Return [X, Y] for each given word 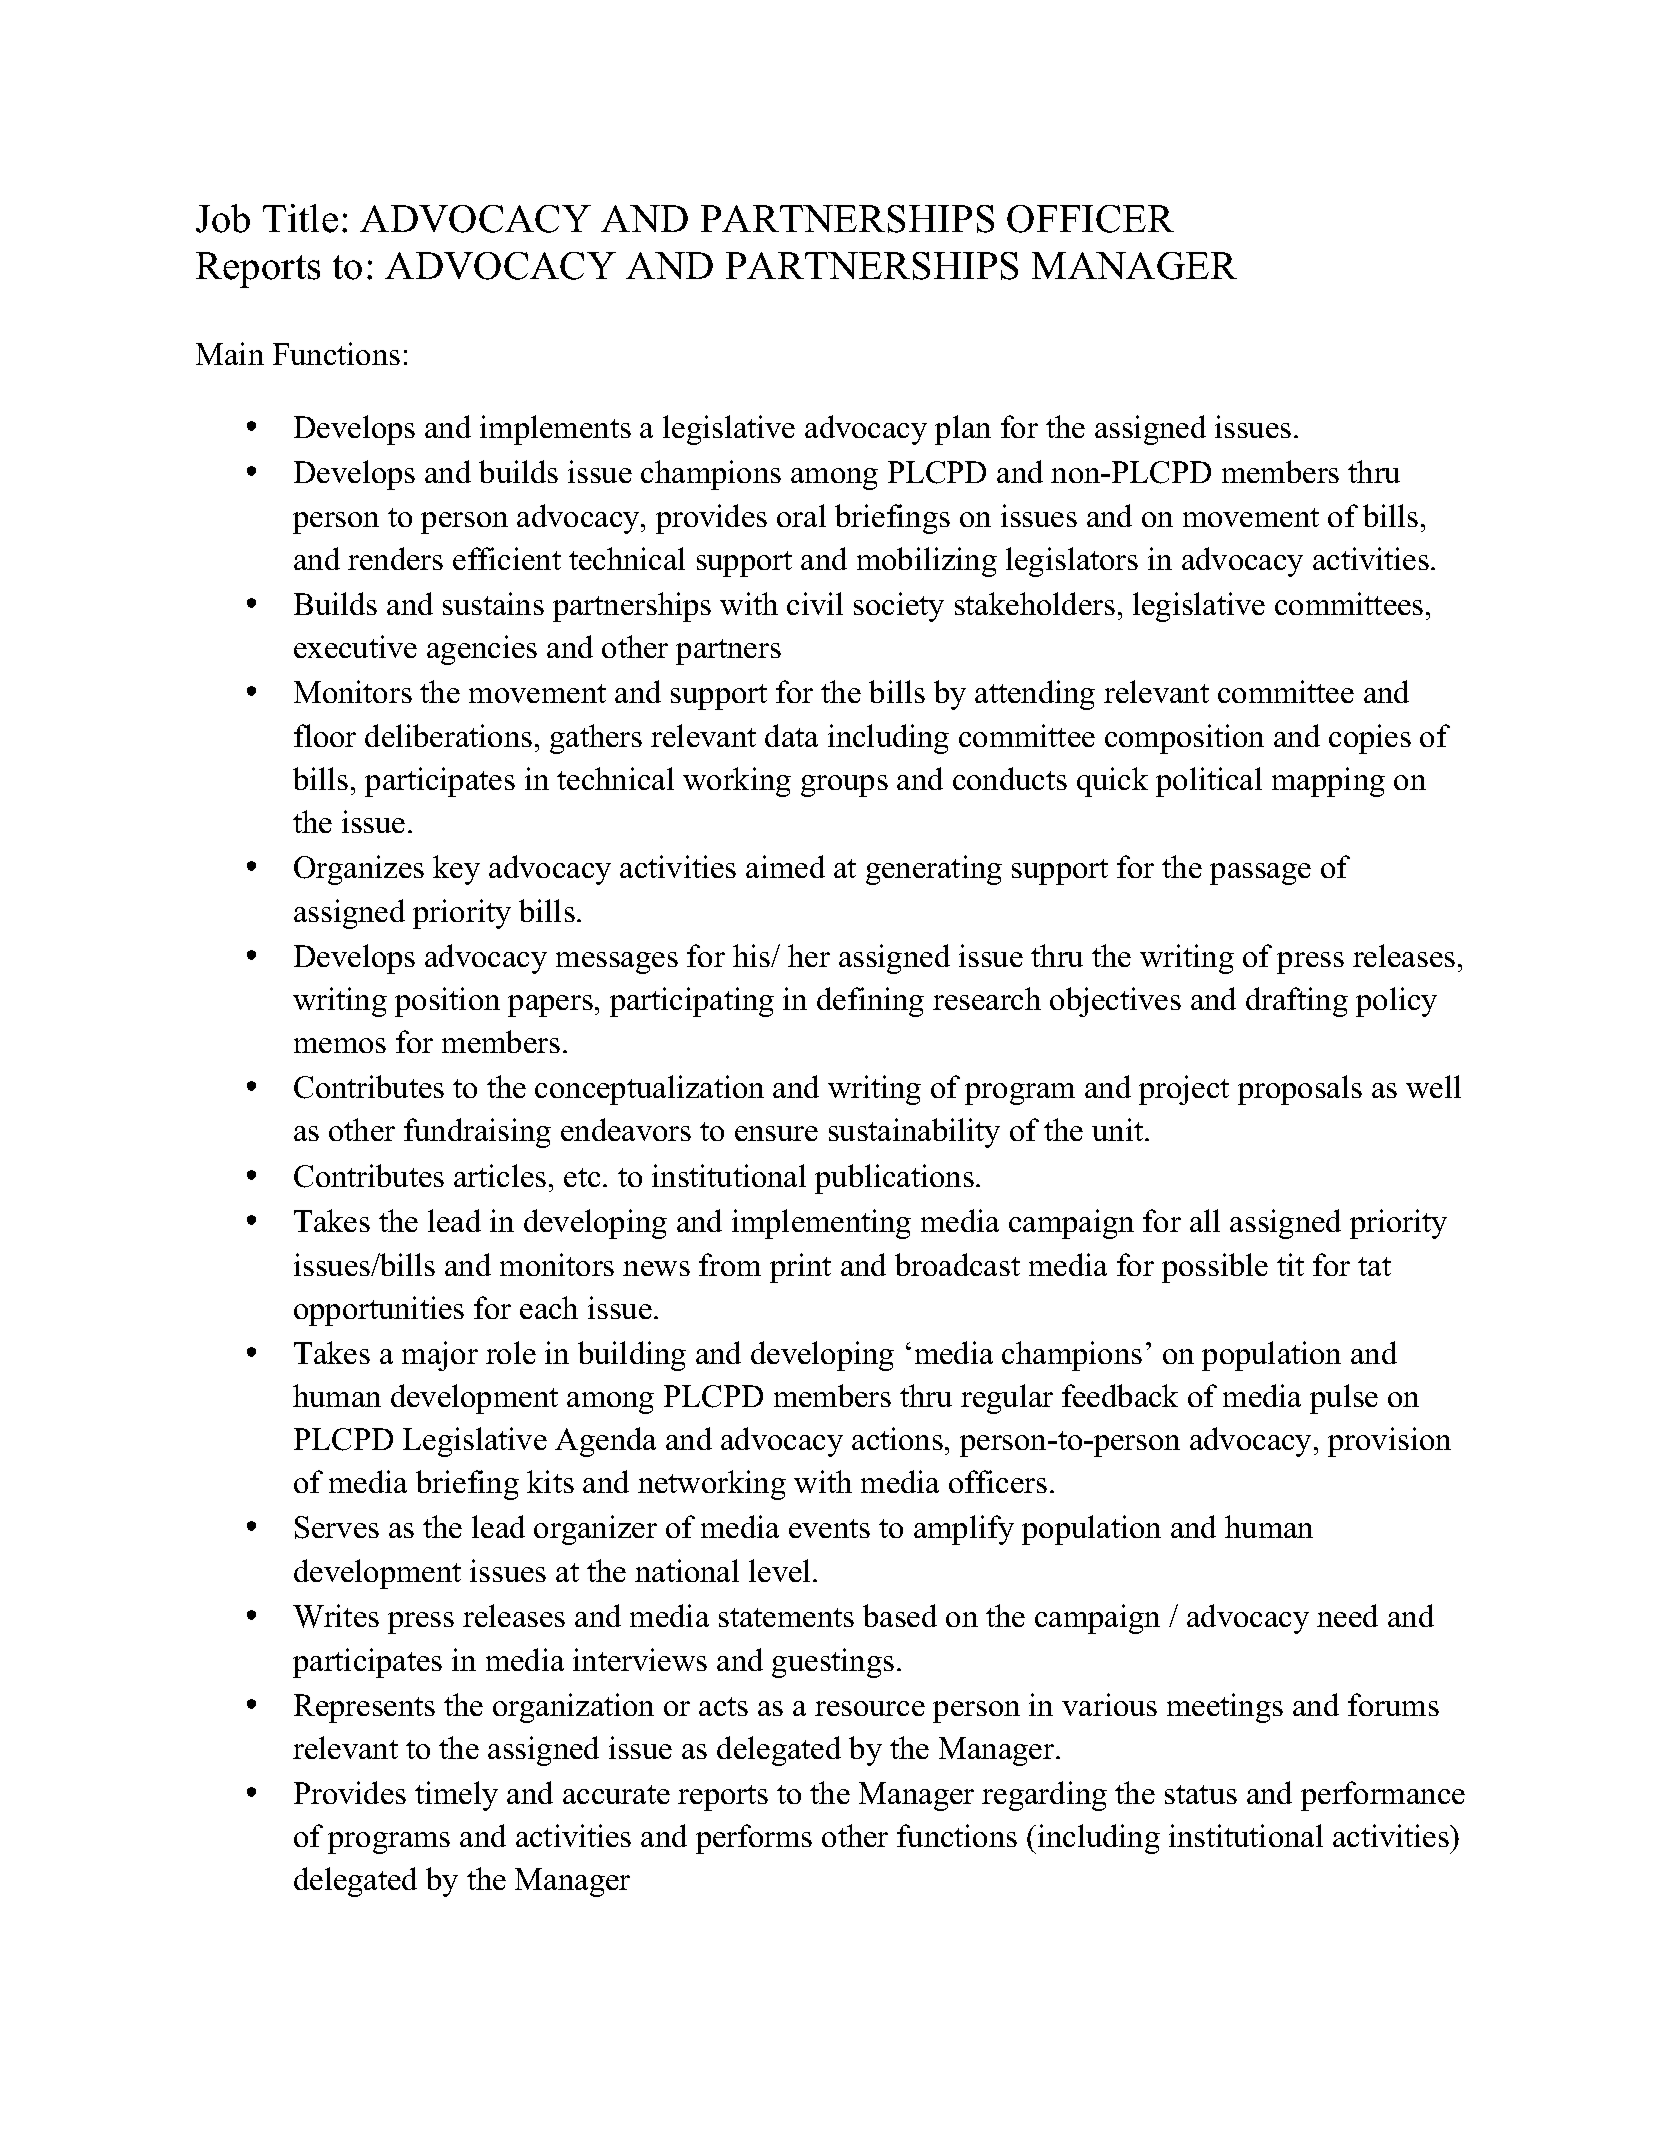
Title [300, 218]
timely [456, 1796]
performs [754, 1839]
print [800, 1268]
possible [1215, 1268]
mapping [1328, 782]
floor [325, 735]
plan [963, 430]
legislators [1072, 562]
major [440, 1356]
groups [844, 786]
